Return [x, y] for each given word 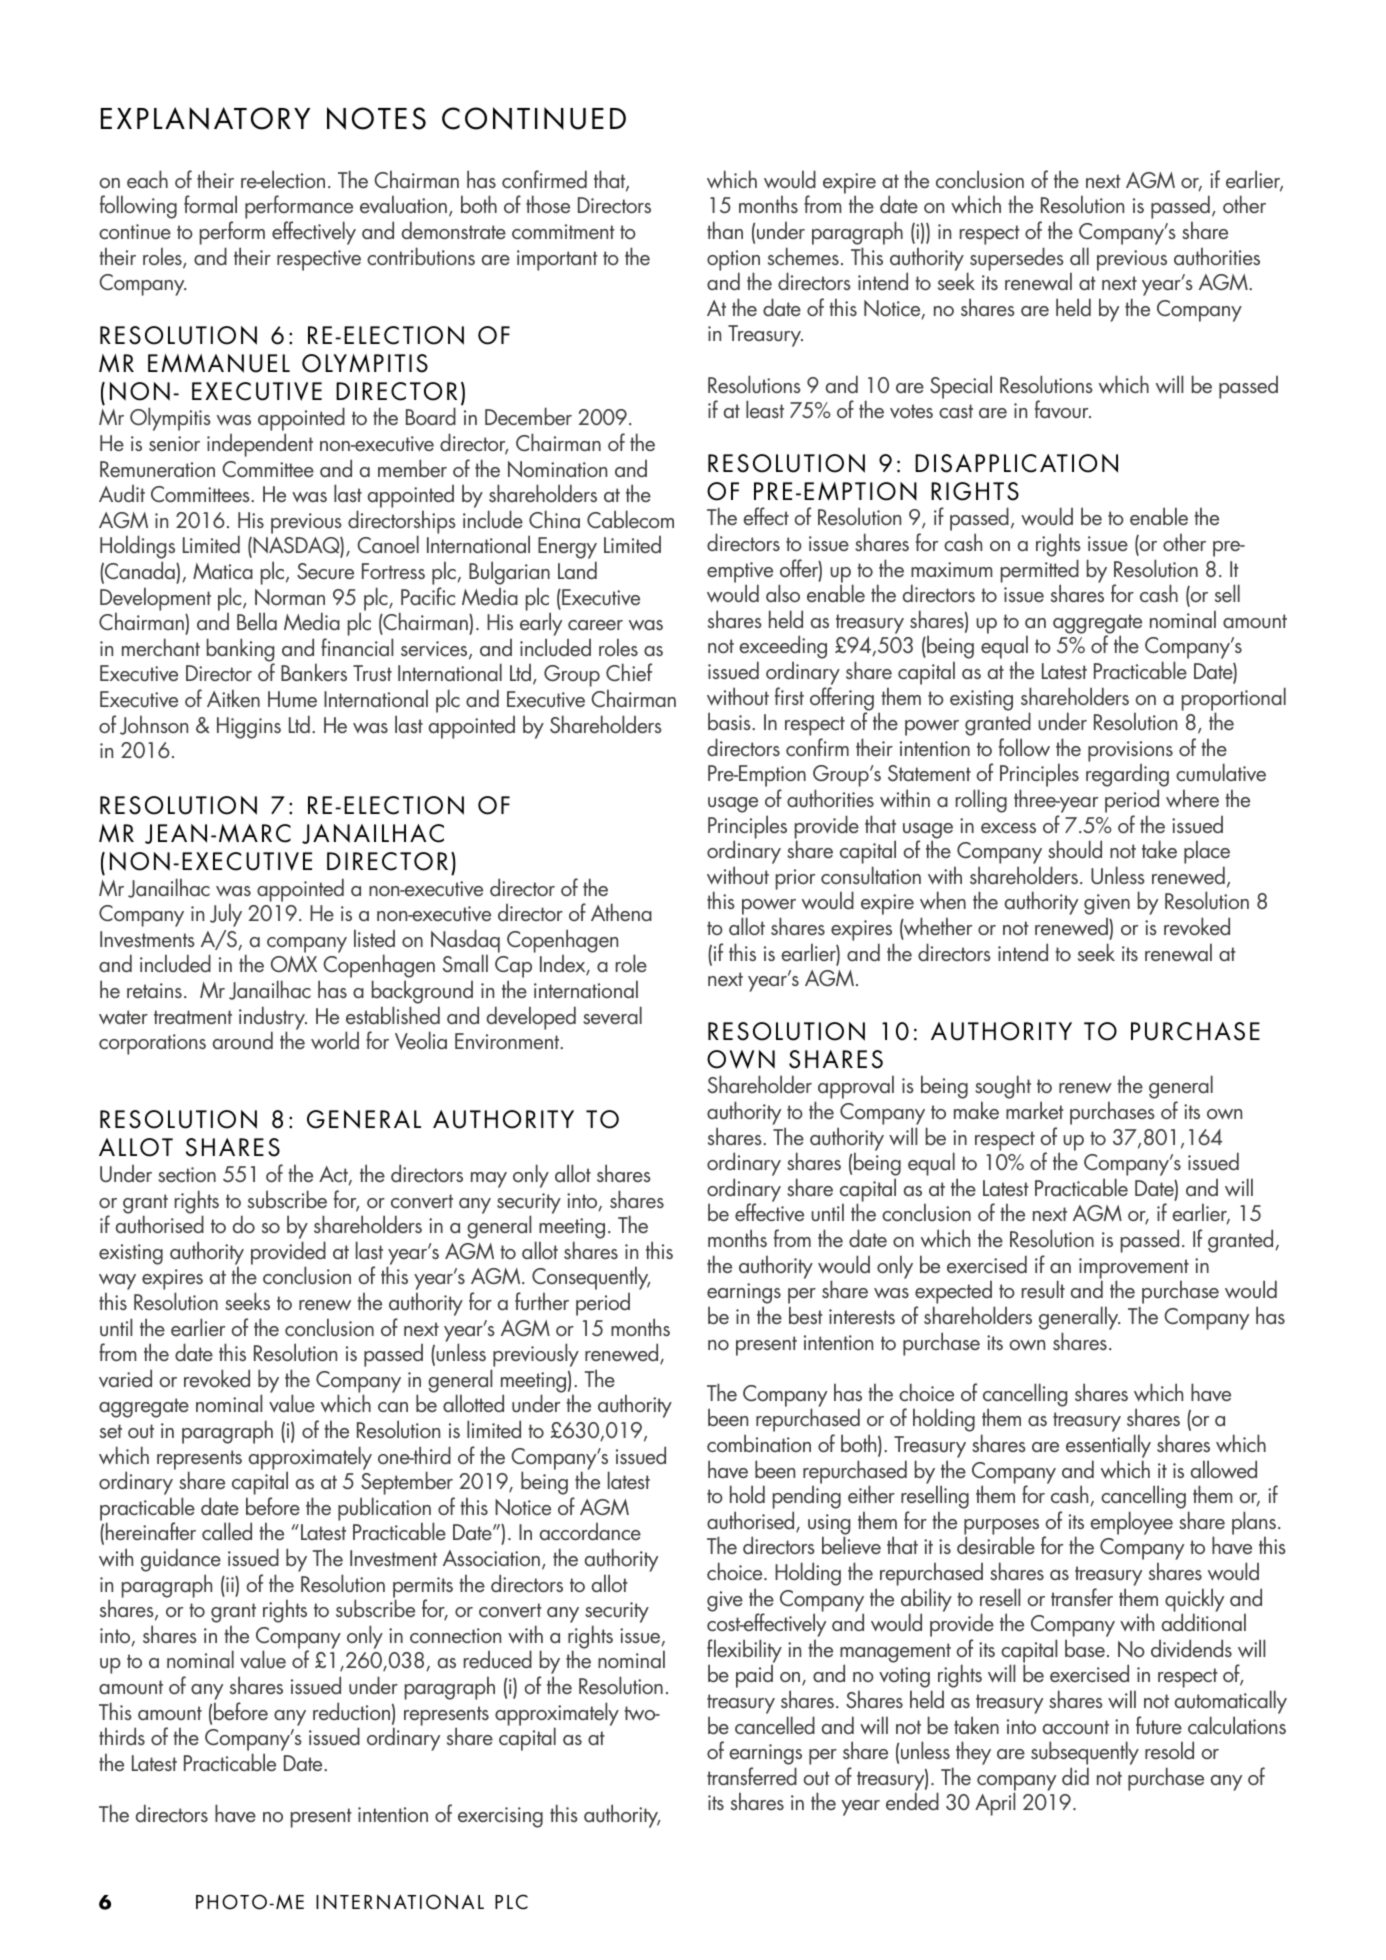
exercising [500, 1817]
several [612, 1015]
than [725, 230]
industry [273, 1019]
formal [210, 204]
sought [1003, 1088]
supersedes [1017, 259]
